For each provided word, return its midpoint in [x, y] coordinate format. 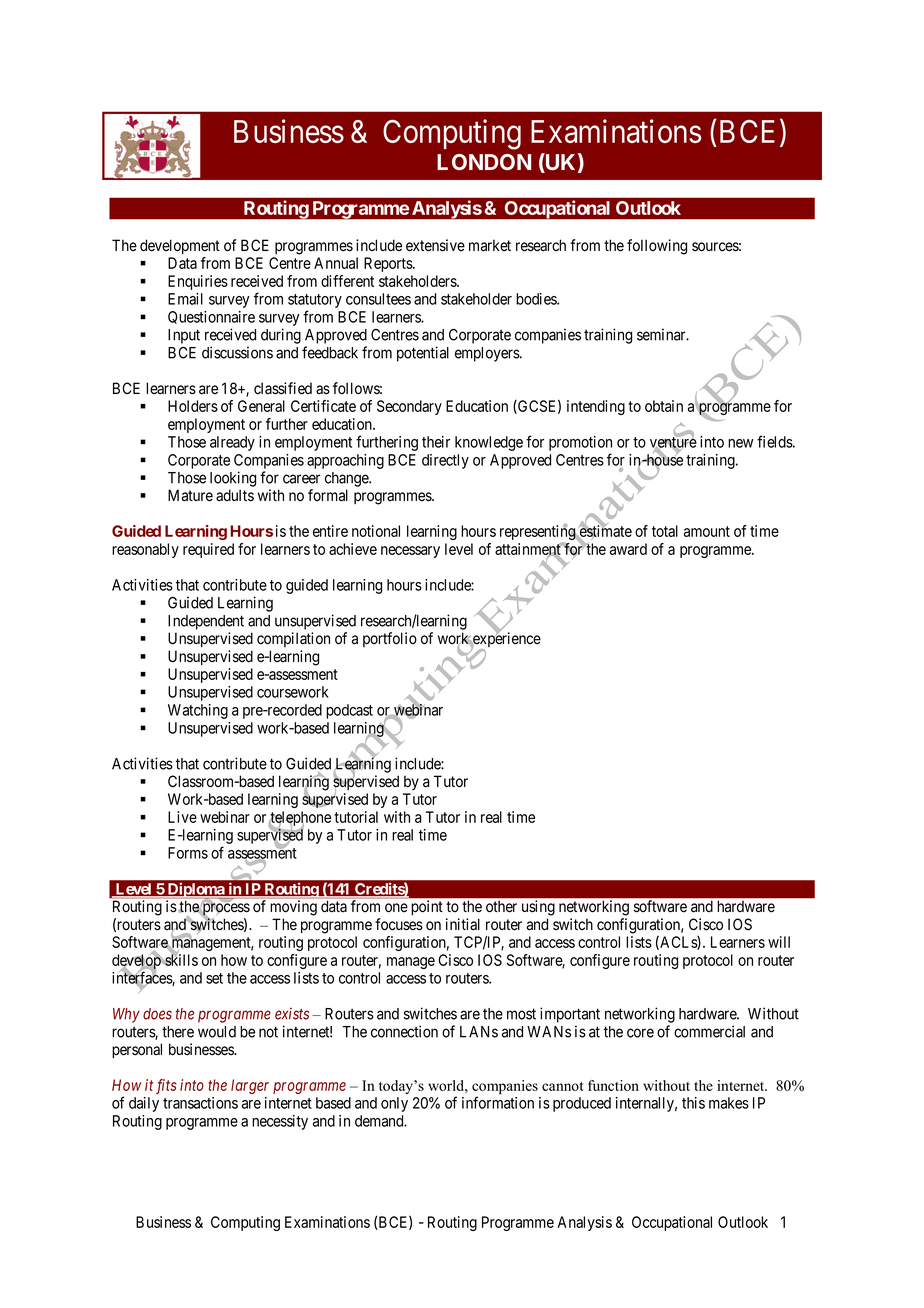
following [657, 247]
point [427, 907]
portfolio [390, 639]
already [232, 443]
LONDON [484, 162]
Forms [188, 853]
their [436, 442]
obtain [664, 406]
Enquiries [198, 282]
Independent [206, 622]
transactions [200, 1103]
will [779, 942]
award [628, 549]
